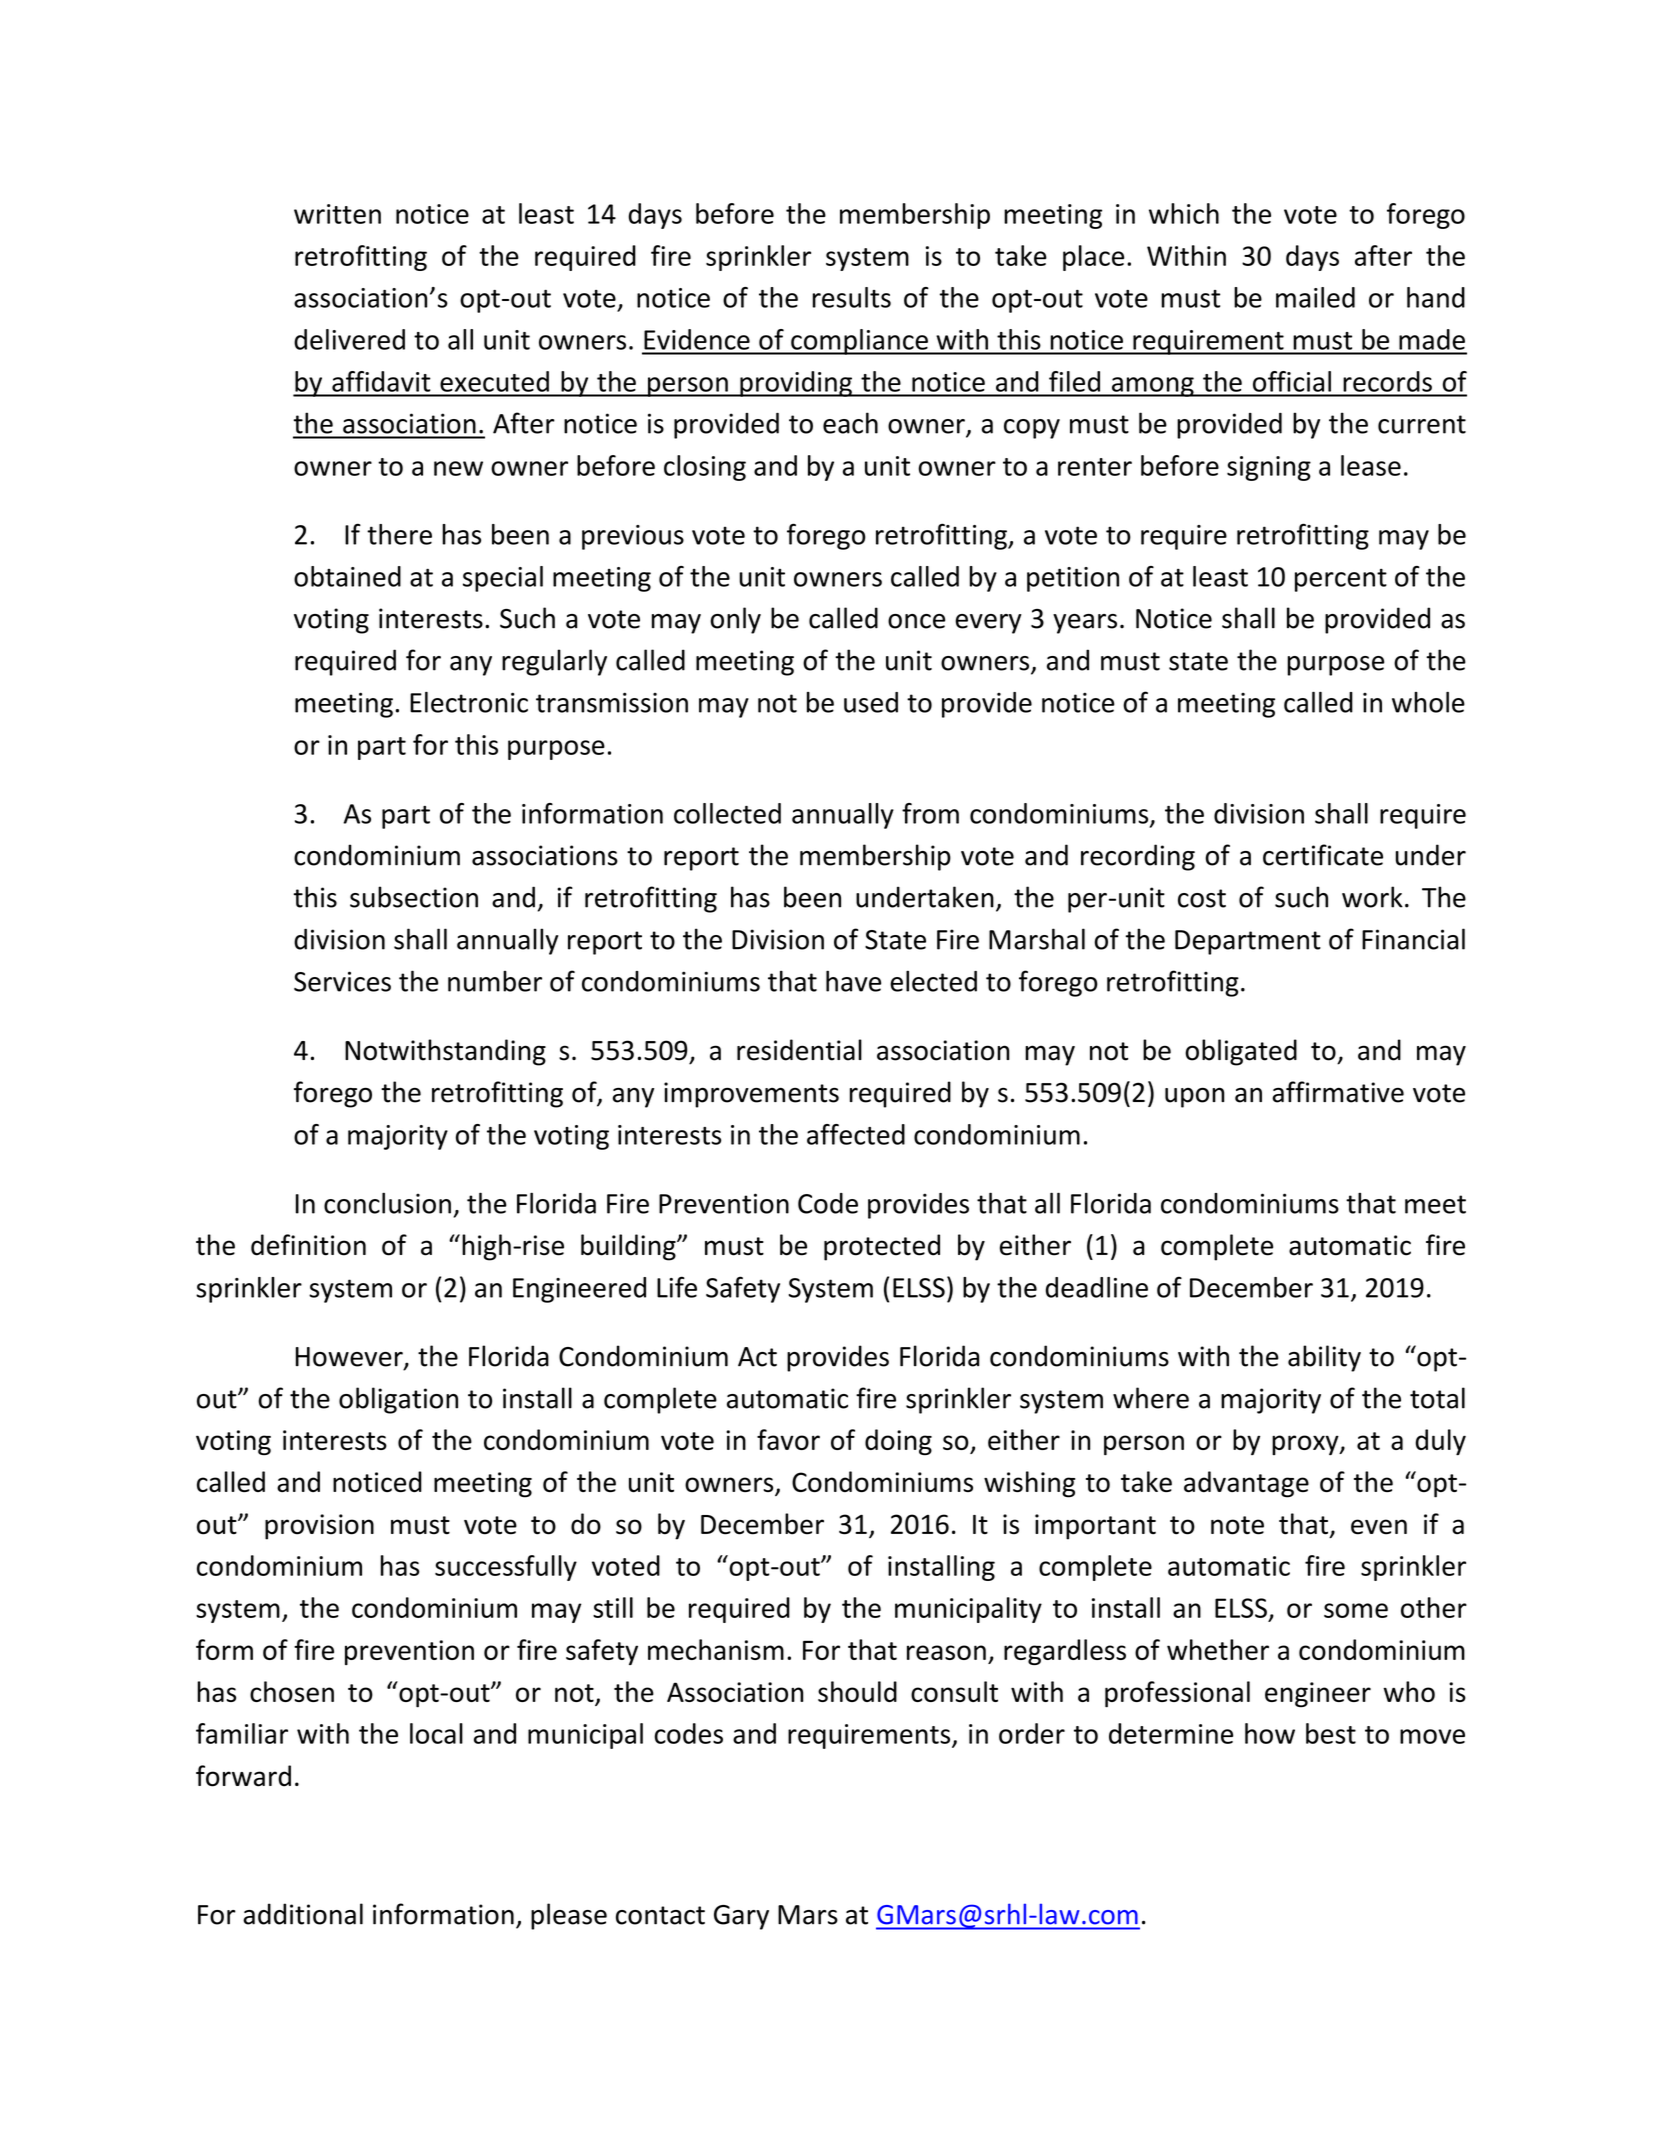  I want to click on written, so click(337, 214).
